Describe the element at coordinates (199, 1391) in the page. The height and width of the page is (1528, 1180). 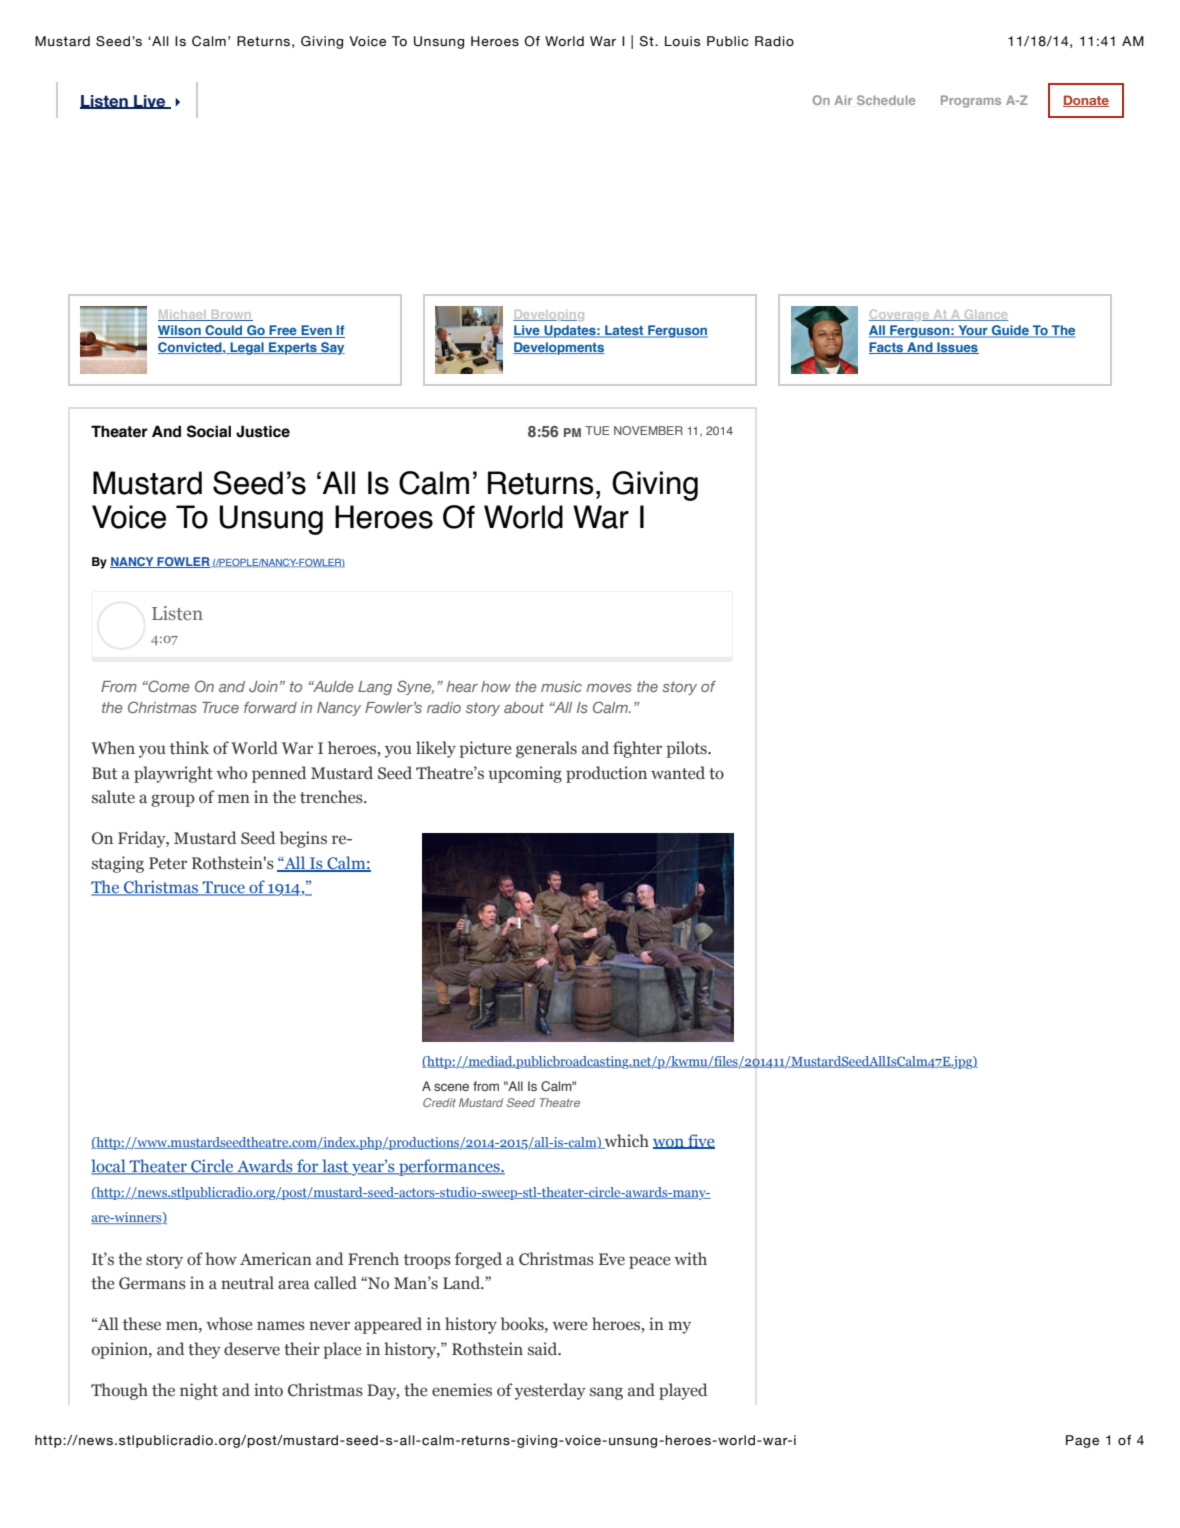
I see `night` at that location.
